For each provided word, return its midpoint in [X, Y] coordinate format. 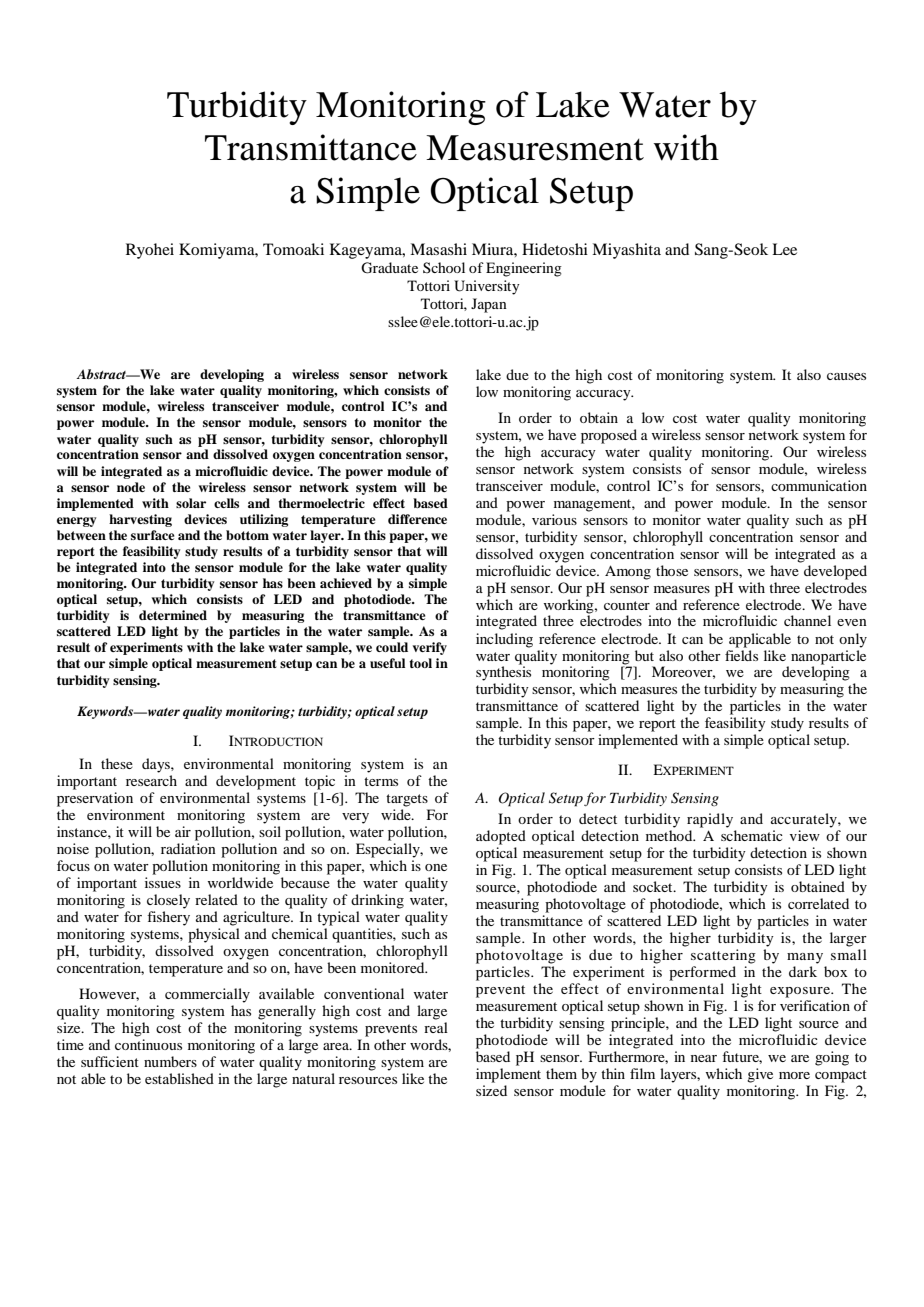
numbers [170, 1061]
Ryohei [150, 251]
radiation [188, 848]
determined [173, 615]
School [444, 267]
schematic [752, 835]
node [131, 487]
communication [819, 485]
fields [741, 655]
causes [846, 376]
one [436, 867]
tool [420, 663]
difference [417, 519]
